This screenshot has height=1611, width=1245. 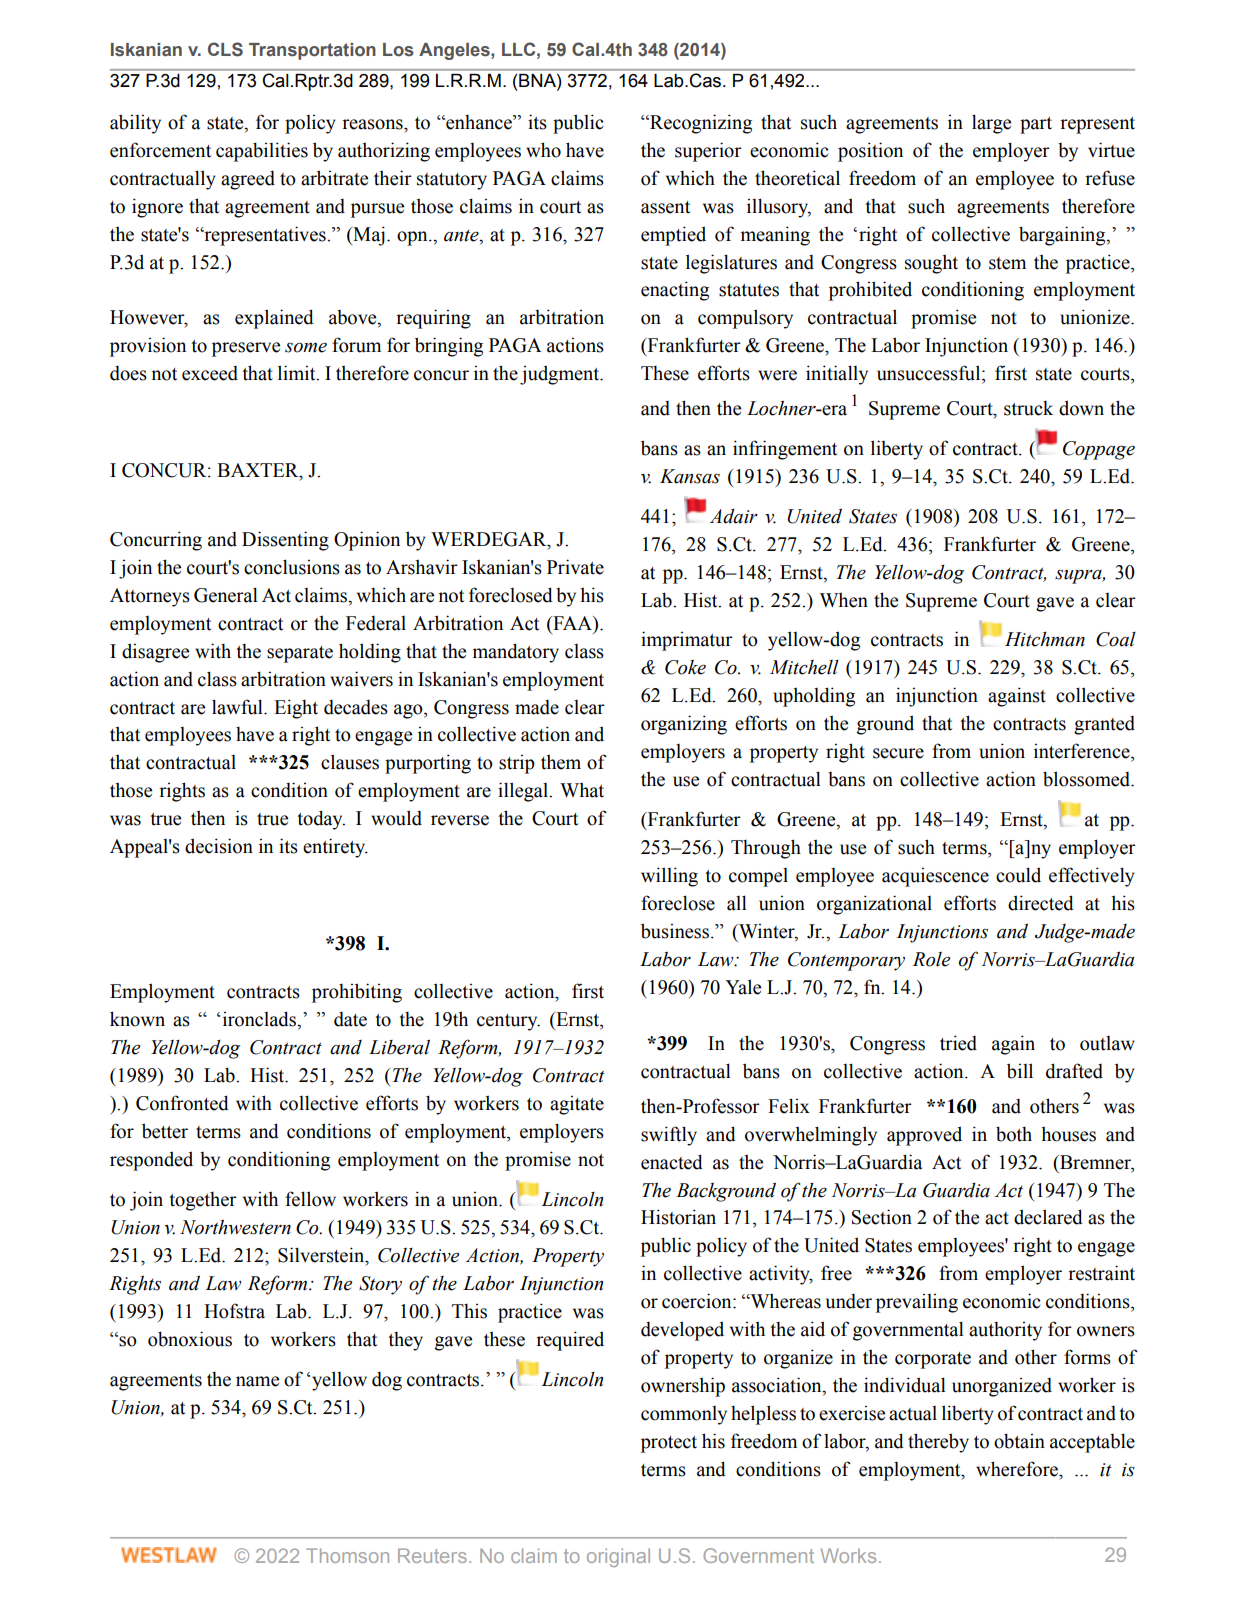 What do you see at coordinates (1014, 1134) in the screenshot?
I see `both` at bounding box center [1014, 1134].
